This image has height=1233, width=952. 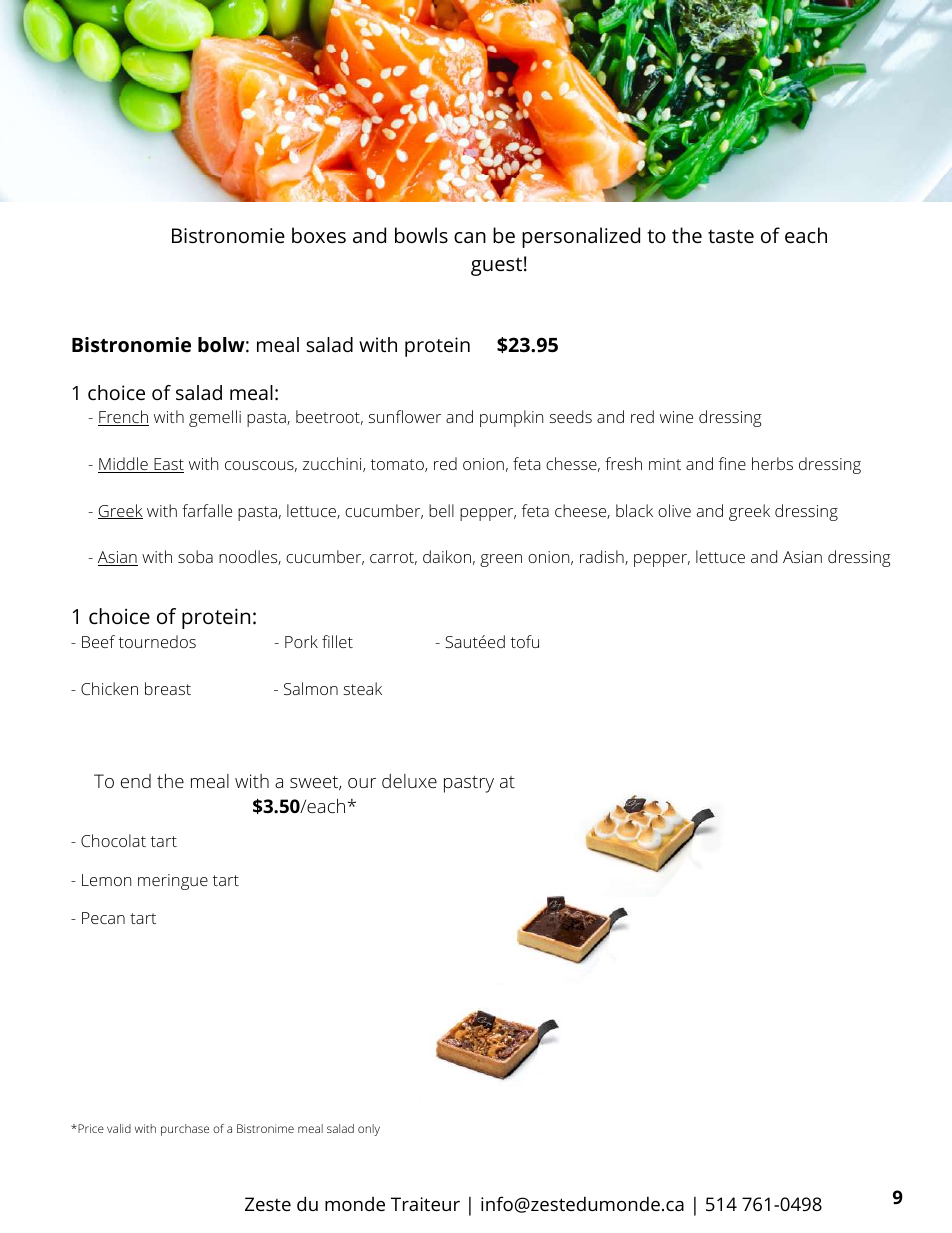 What do you see at coordinates (173, 882) in the image?
I see `meringue` at bounding box center [173, 882].
